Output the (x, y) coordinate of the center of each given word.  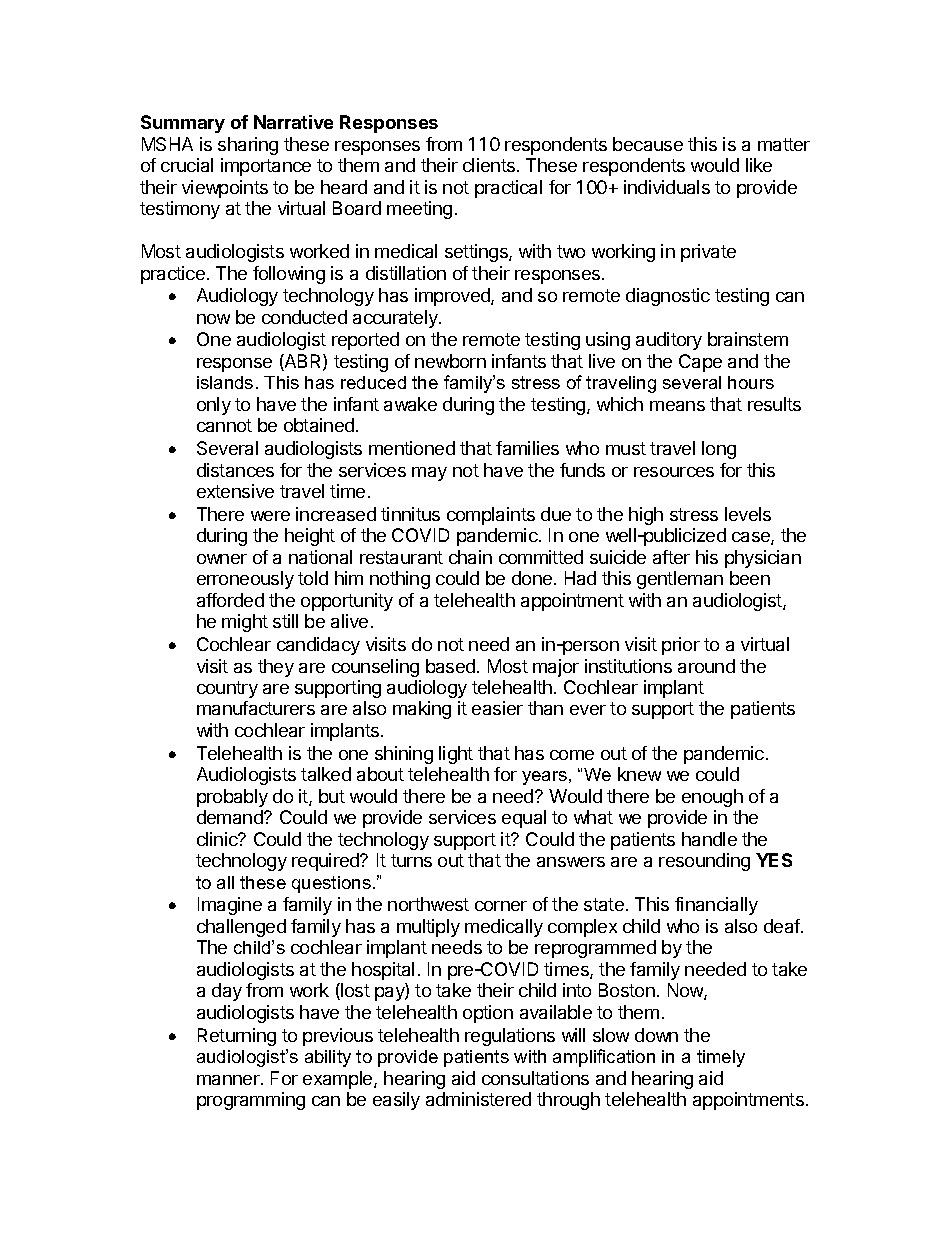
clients (489, 165)
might (245, 623)
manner (229, 1080)
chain (470, 557)
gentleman (680, 580)
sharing (248, 146)
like (759, 165)
